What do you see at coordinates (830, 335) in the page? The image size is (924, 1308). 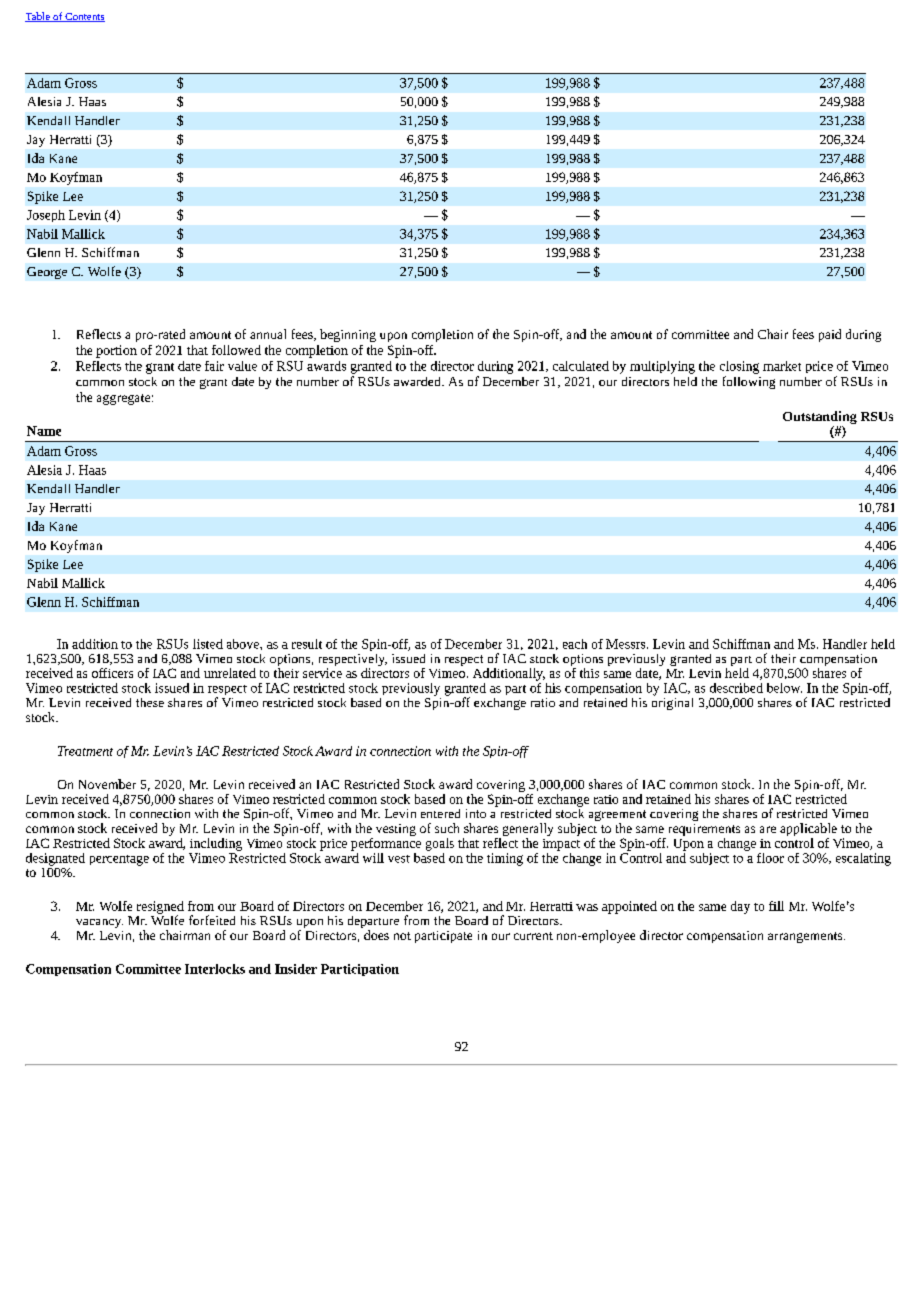 I see `paid` at bounding box center [830, 335].
